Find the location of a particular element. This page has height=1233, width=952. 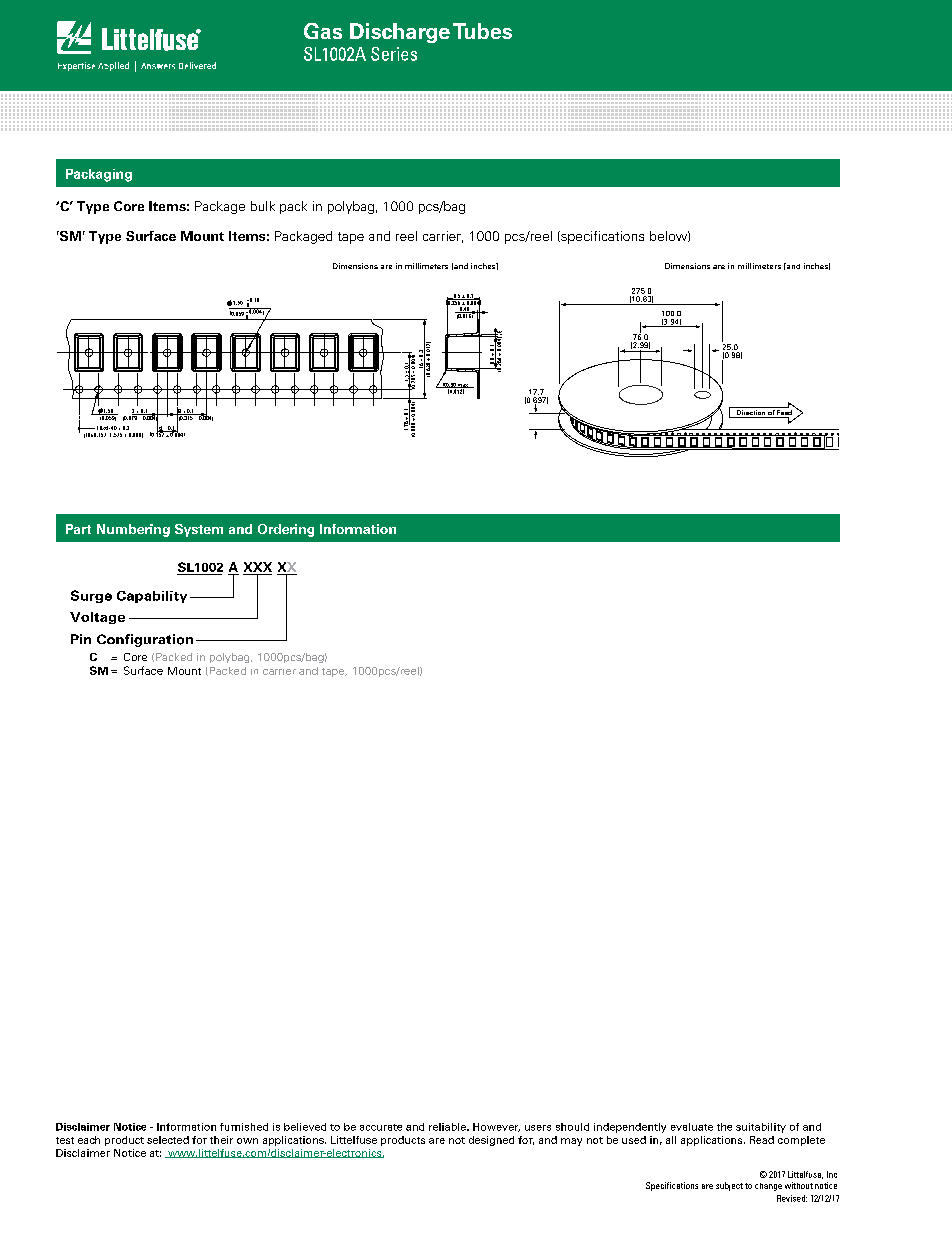

each is located at coordinates (89, 1140).
